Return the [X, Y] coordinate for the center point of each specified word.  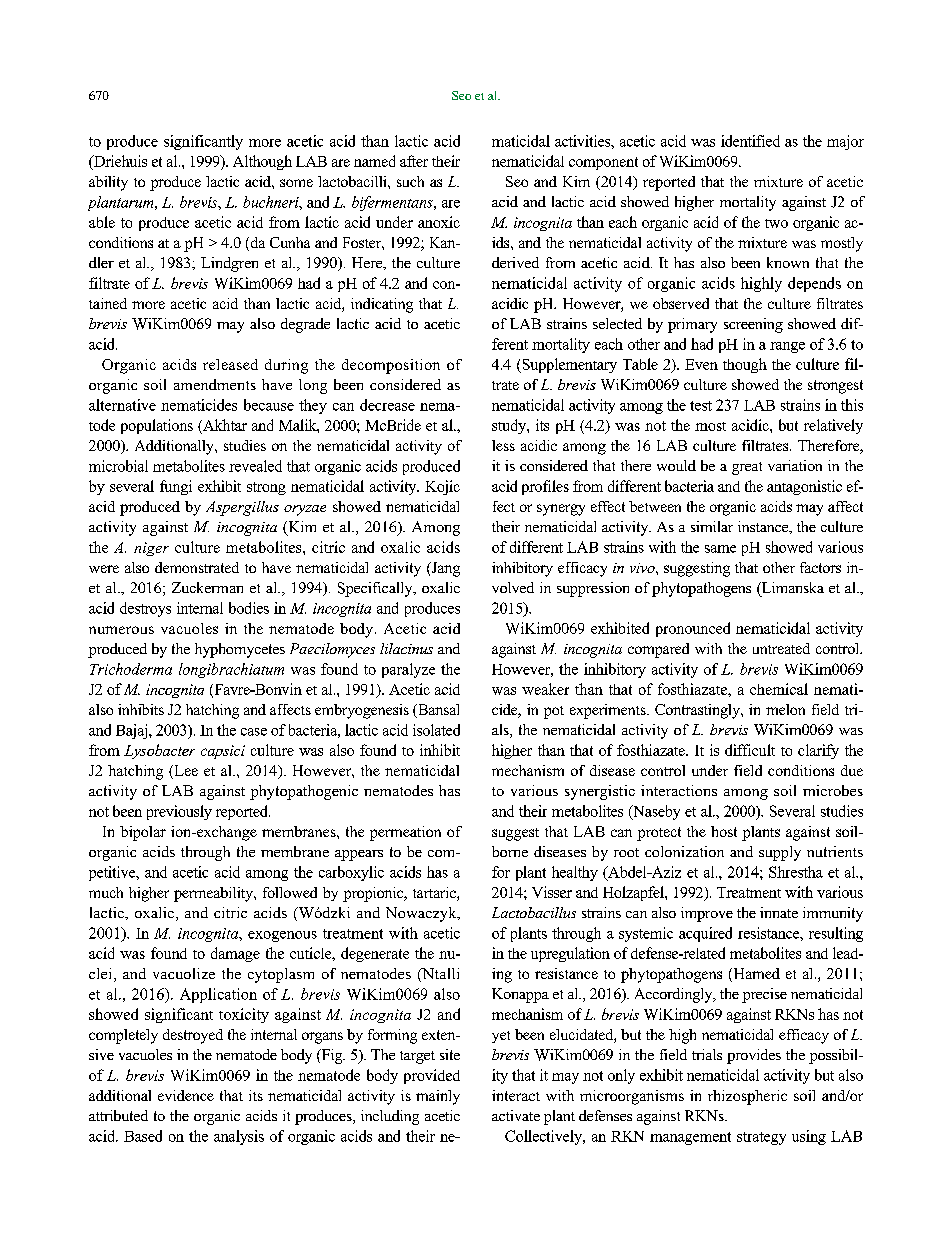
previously [179, 812]
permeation [405, 833]
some [296, 183]
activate [516, 1115]
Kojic [442, 487]
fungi [176, 487]
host [724, 831]
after [414, 161]
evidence [186, 1095]
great [747, 468]
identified [750, 141]
